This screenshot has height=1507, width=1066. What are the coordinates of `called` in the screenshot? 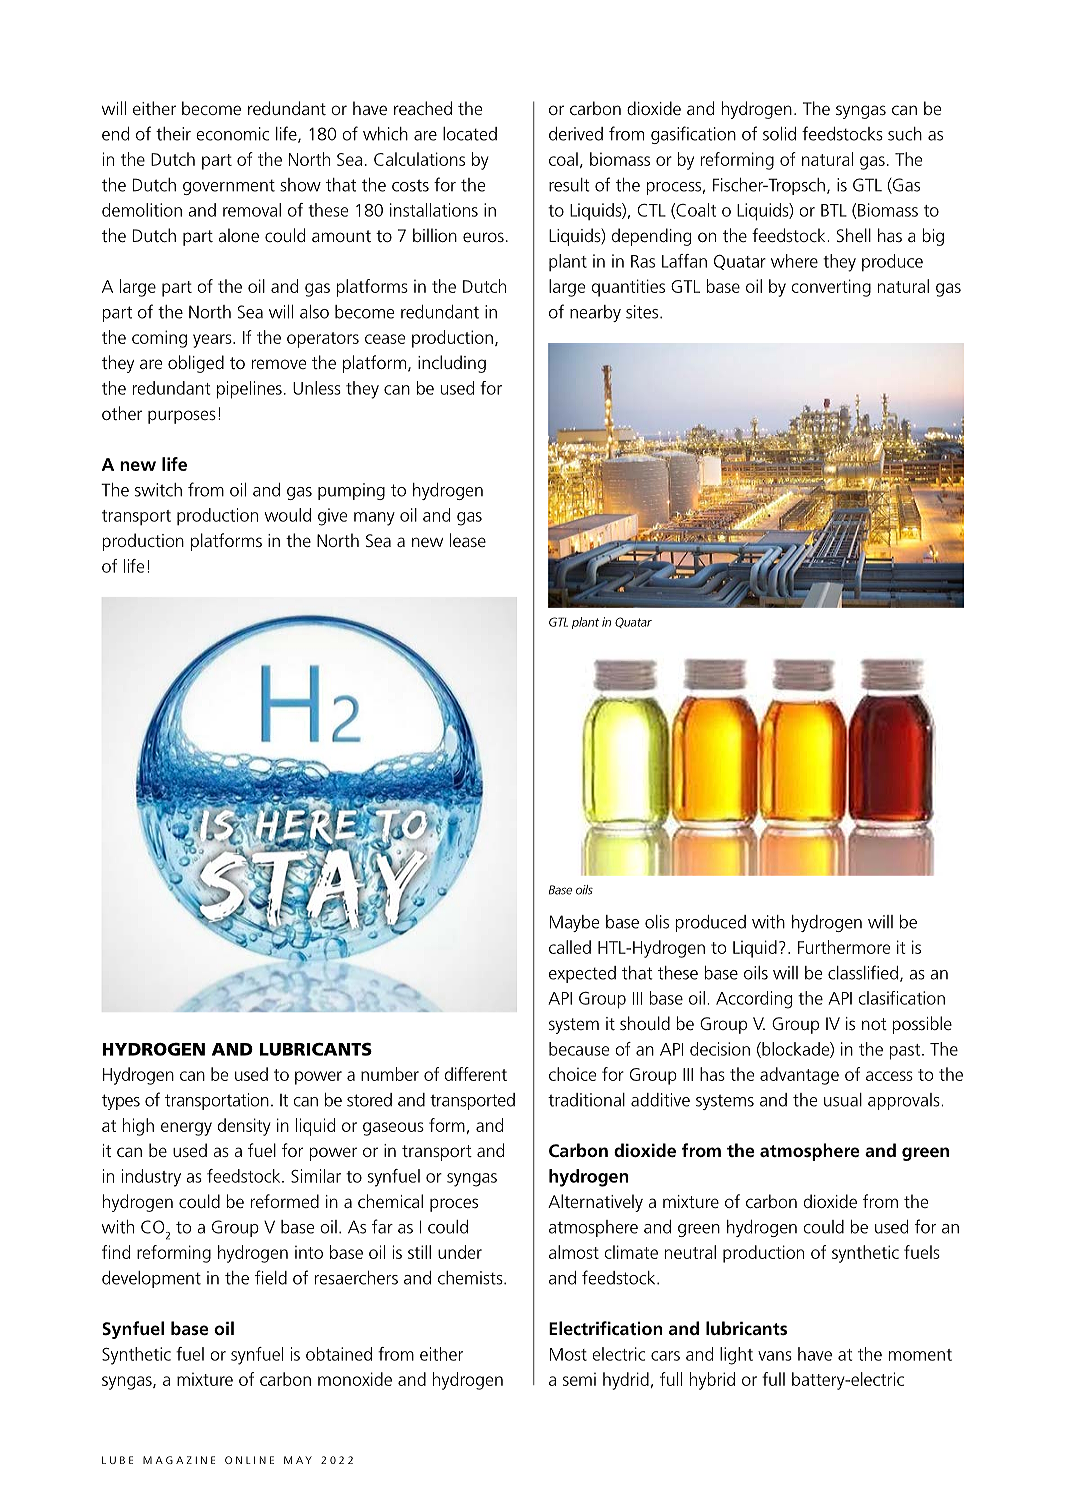 It's located at (570, 947).
